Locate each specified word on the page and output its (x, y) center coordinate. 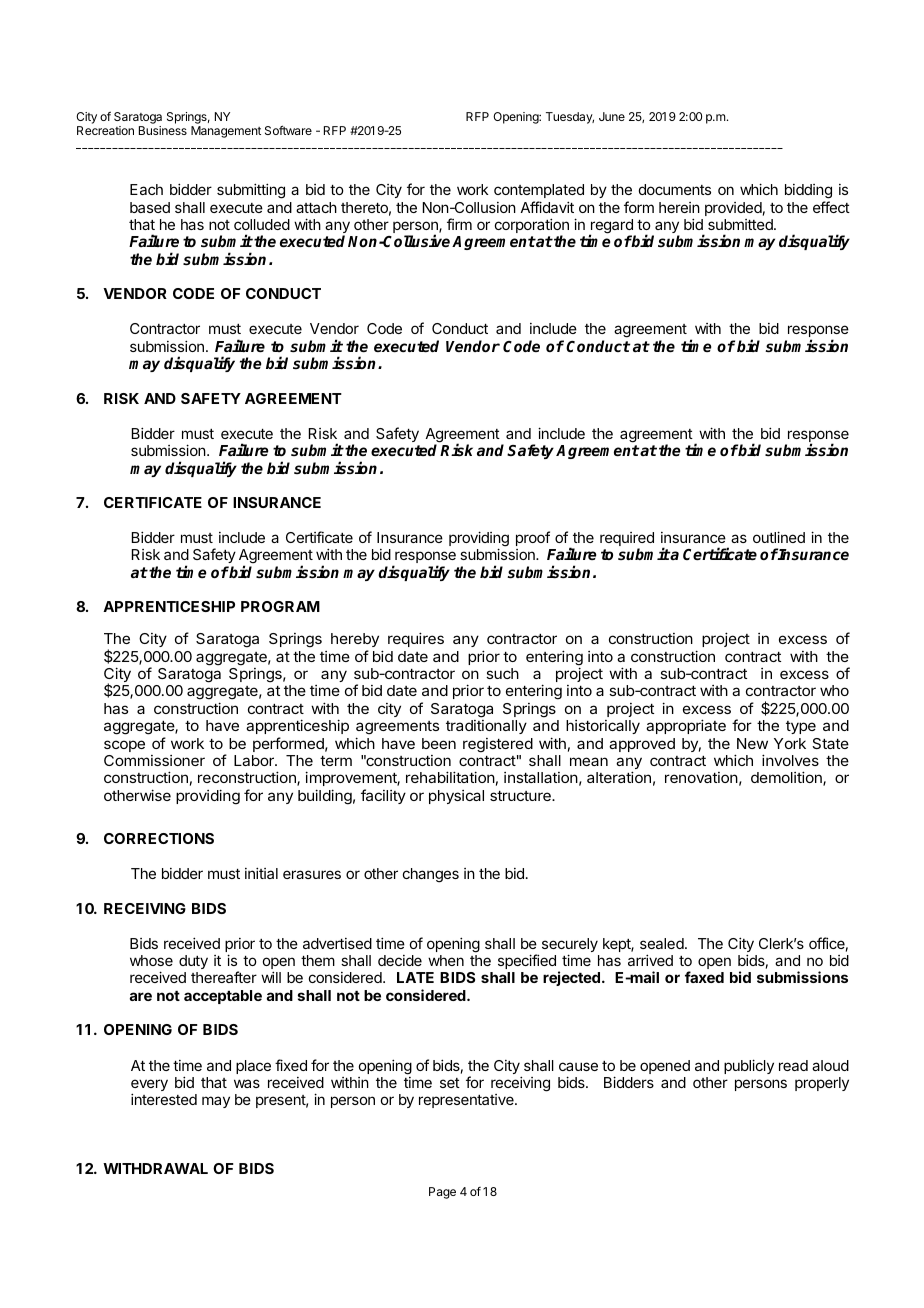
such (502, 673)
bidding (808, 193)
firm (459, 224)
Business (163, 130)
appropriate (686, 726)
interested (164, 1099)
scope (124, 746)
